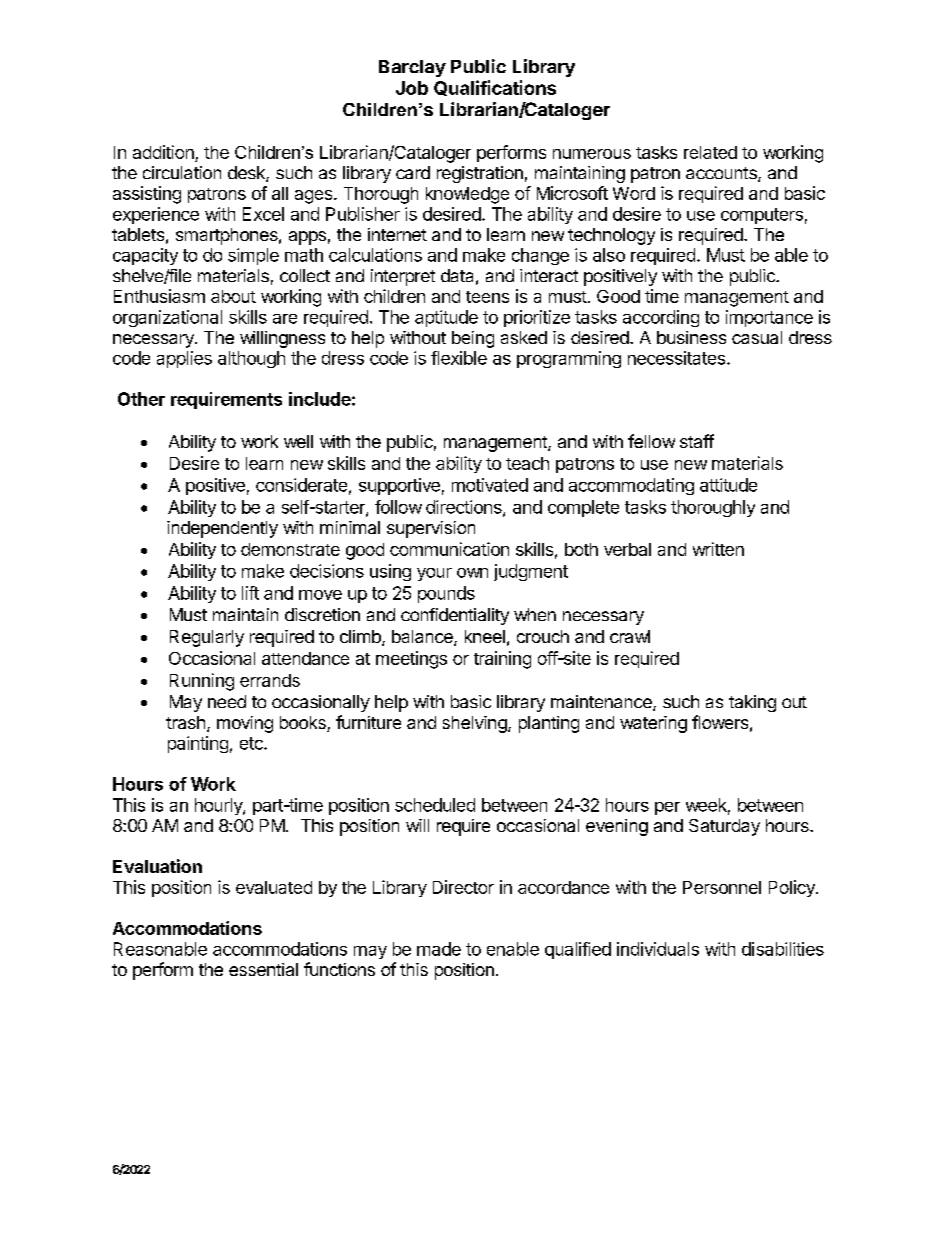 The image size is (952, 1233). Describe the element at coordinates (718, 549) in the screenshot. I see `written` at that location.
